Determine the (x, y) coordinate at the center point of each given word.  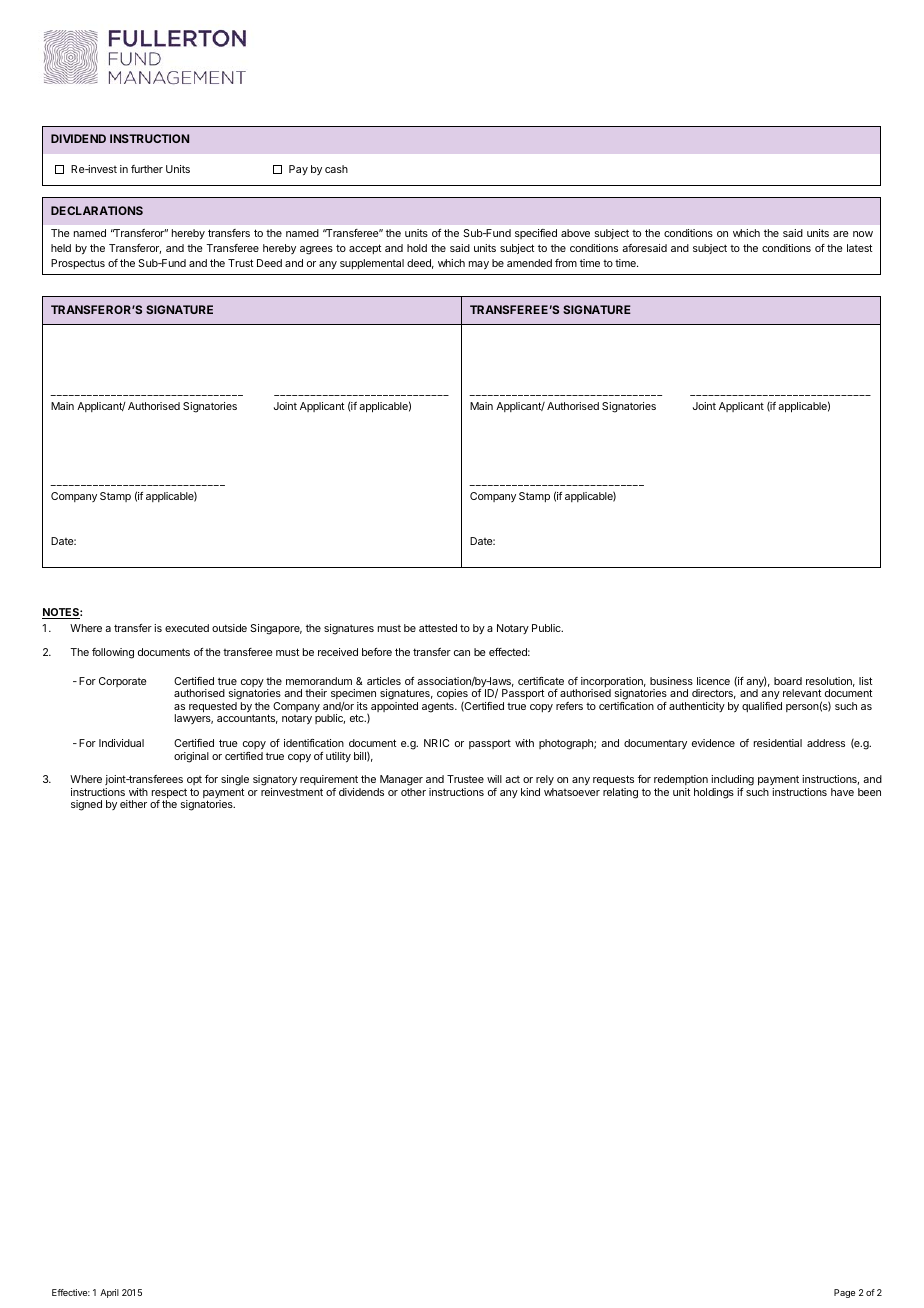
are (840, 234)
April (109, 1293)
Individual (121, 743)
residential (778, 743)
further (147, 169)
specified (536, 234)
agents (439, 707)
